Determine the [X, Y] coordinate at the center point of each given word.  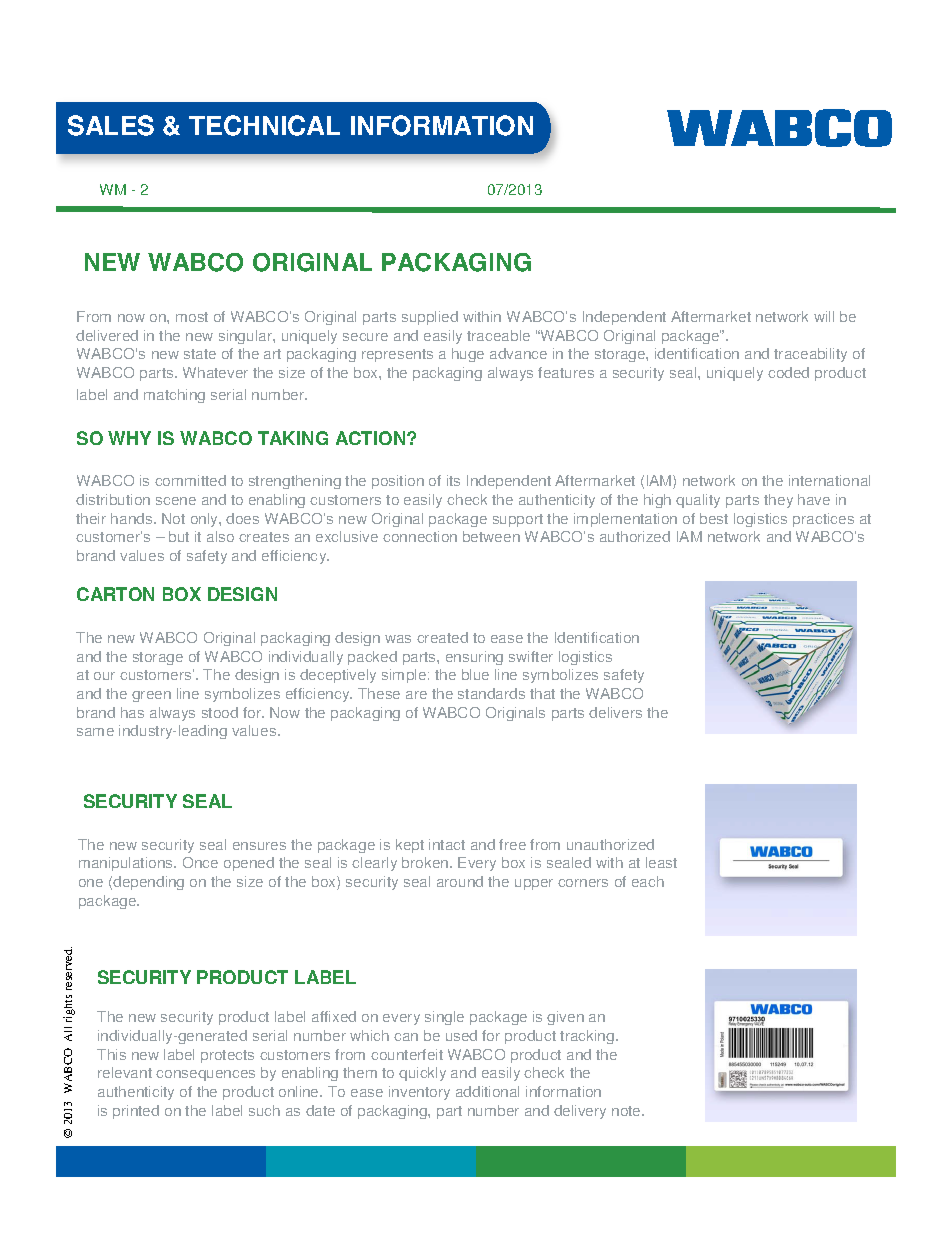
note [627, 1111]
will [824, 316]
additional [487, 1091]
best [714, 518]
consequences [205, 1075]
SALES [111, 125]
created [442, 637]
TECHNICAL [264, 125]
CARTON [115, 594]
